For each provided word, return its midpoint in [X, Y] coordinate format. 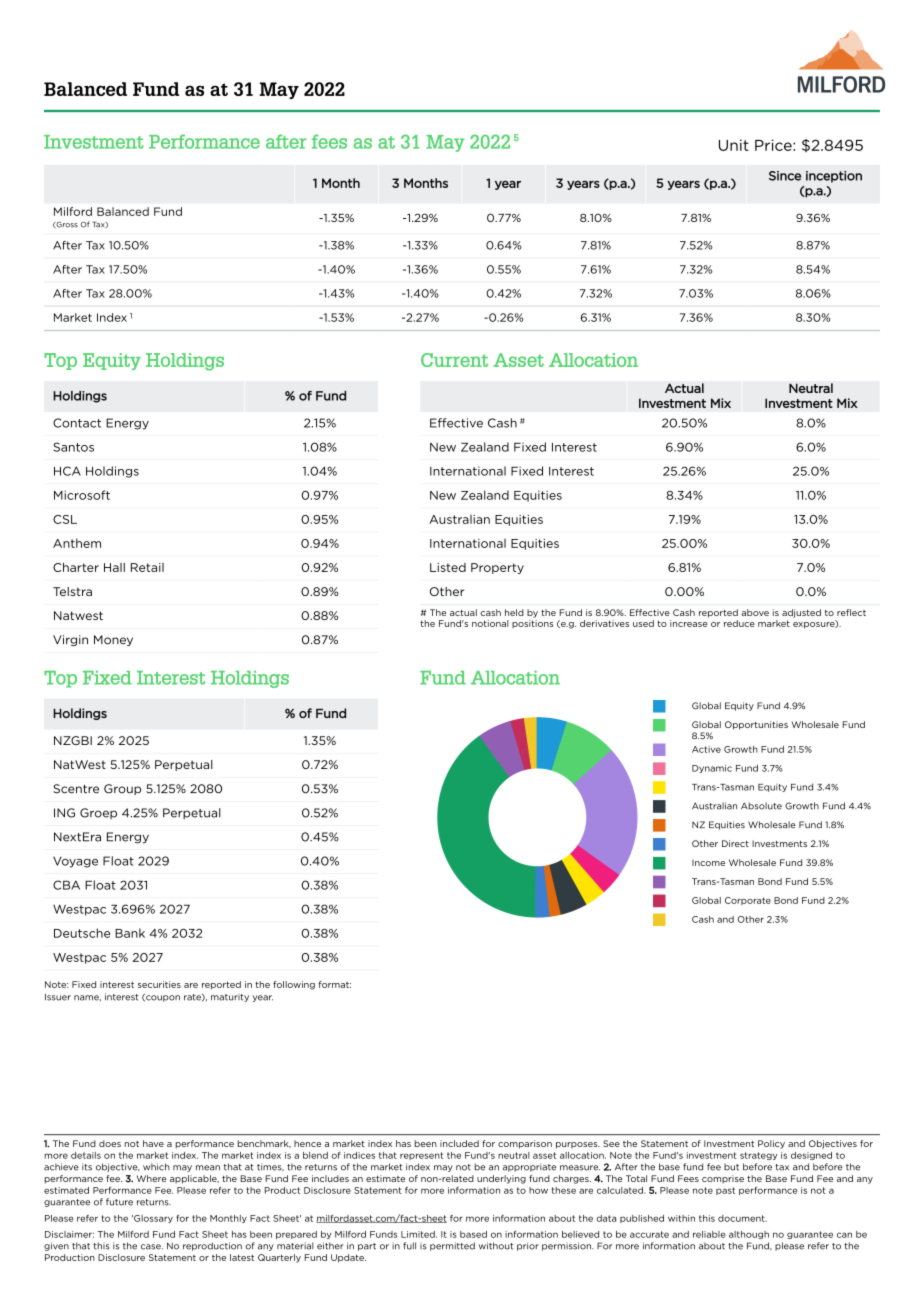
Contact [77, 423]
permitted [452, 1246]
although [749, 1235]
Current [454, 360]
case [152, 1247]
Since [785, 176]
